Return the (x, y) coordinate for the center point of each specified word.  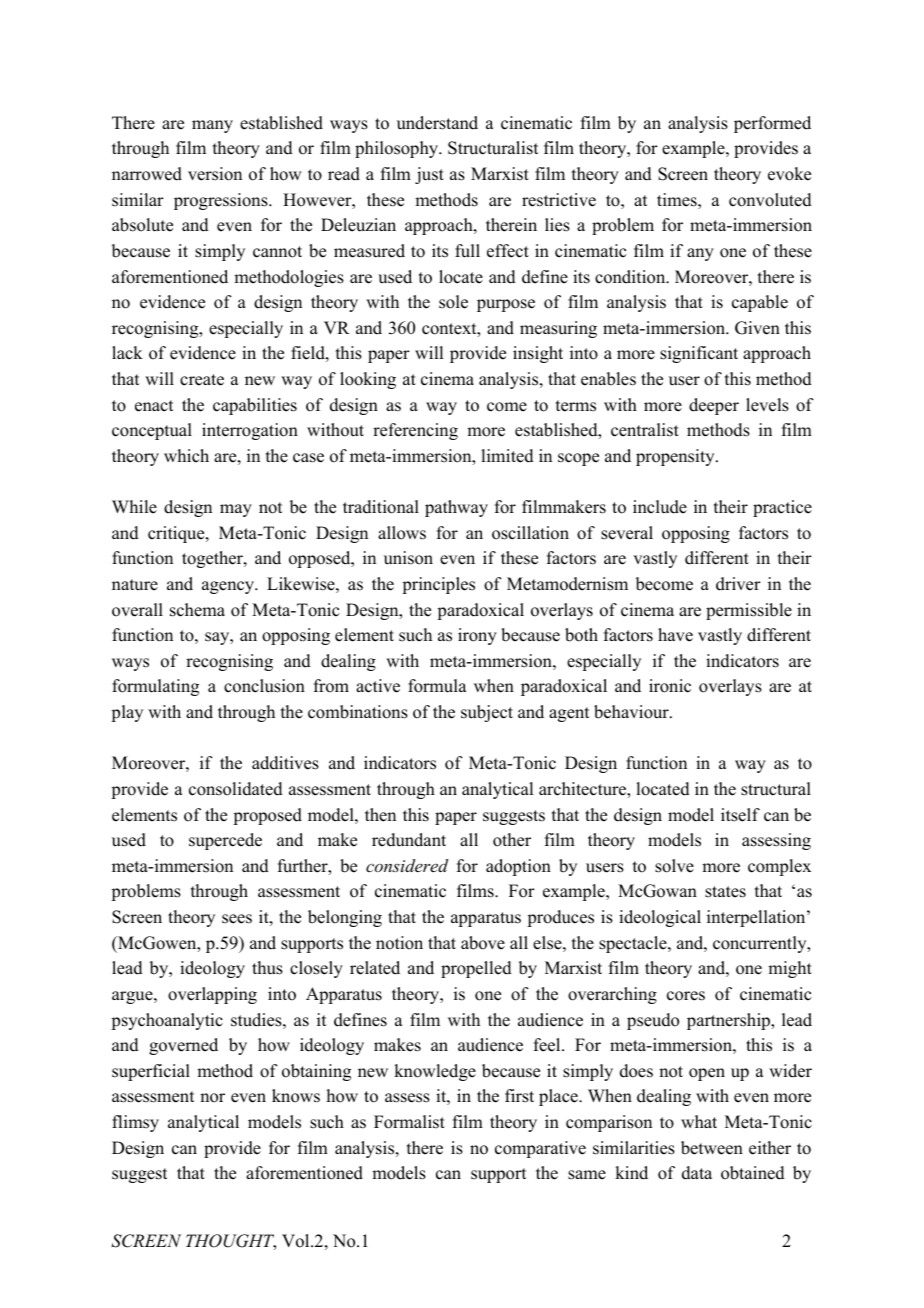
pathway (456, 508)
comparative (540, 1149)
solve (674, 866)
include (660, 507)
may (236, 510)
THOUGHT (231, 1242)
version (215, 174)
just (429, 175)
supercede (225, 841)
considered (407, 865)
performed (772, 124)
